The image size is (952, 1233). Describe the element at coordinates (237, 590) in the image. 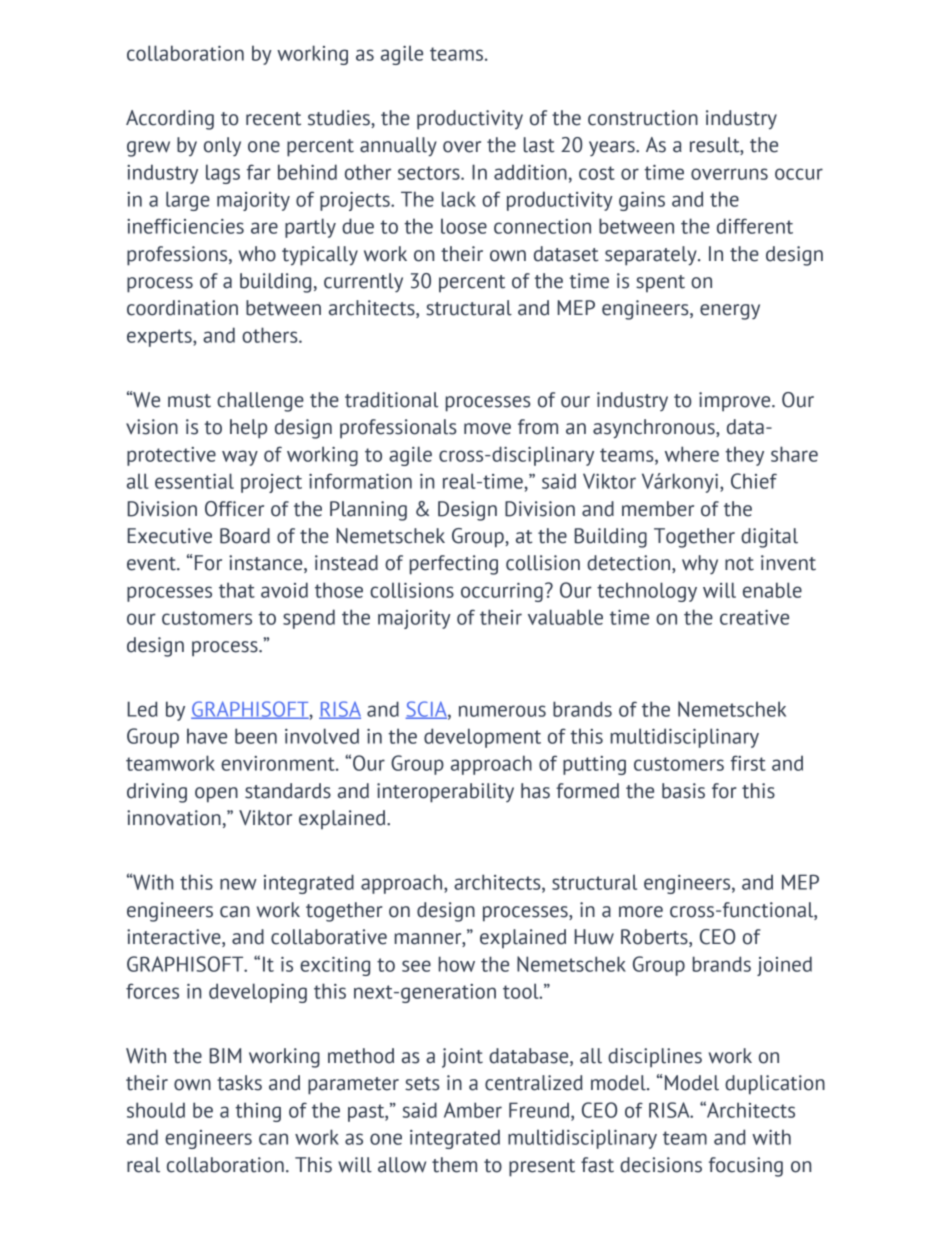

I see `that` at that location.
